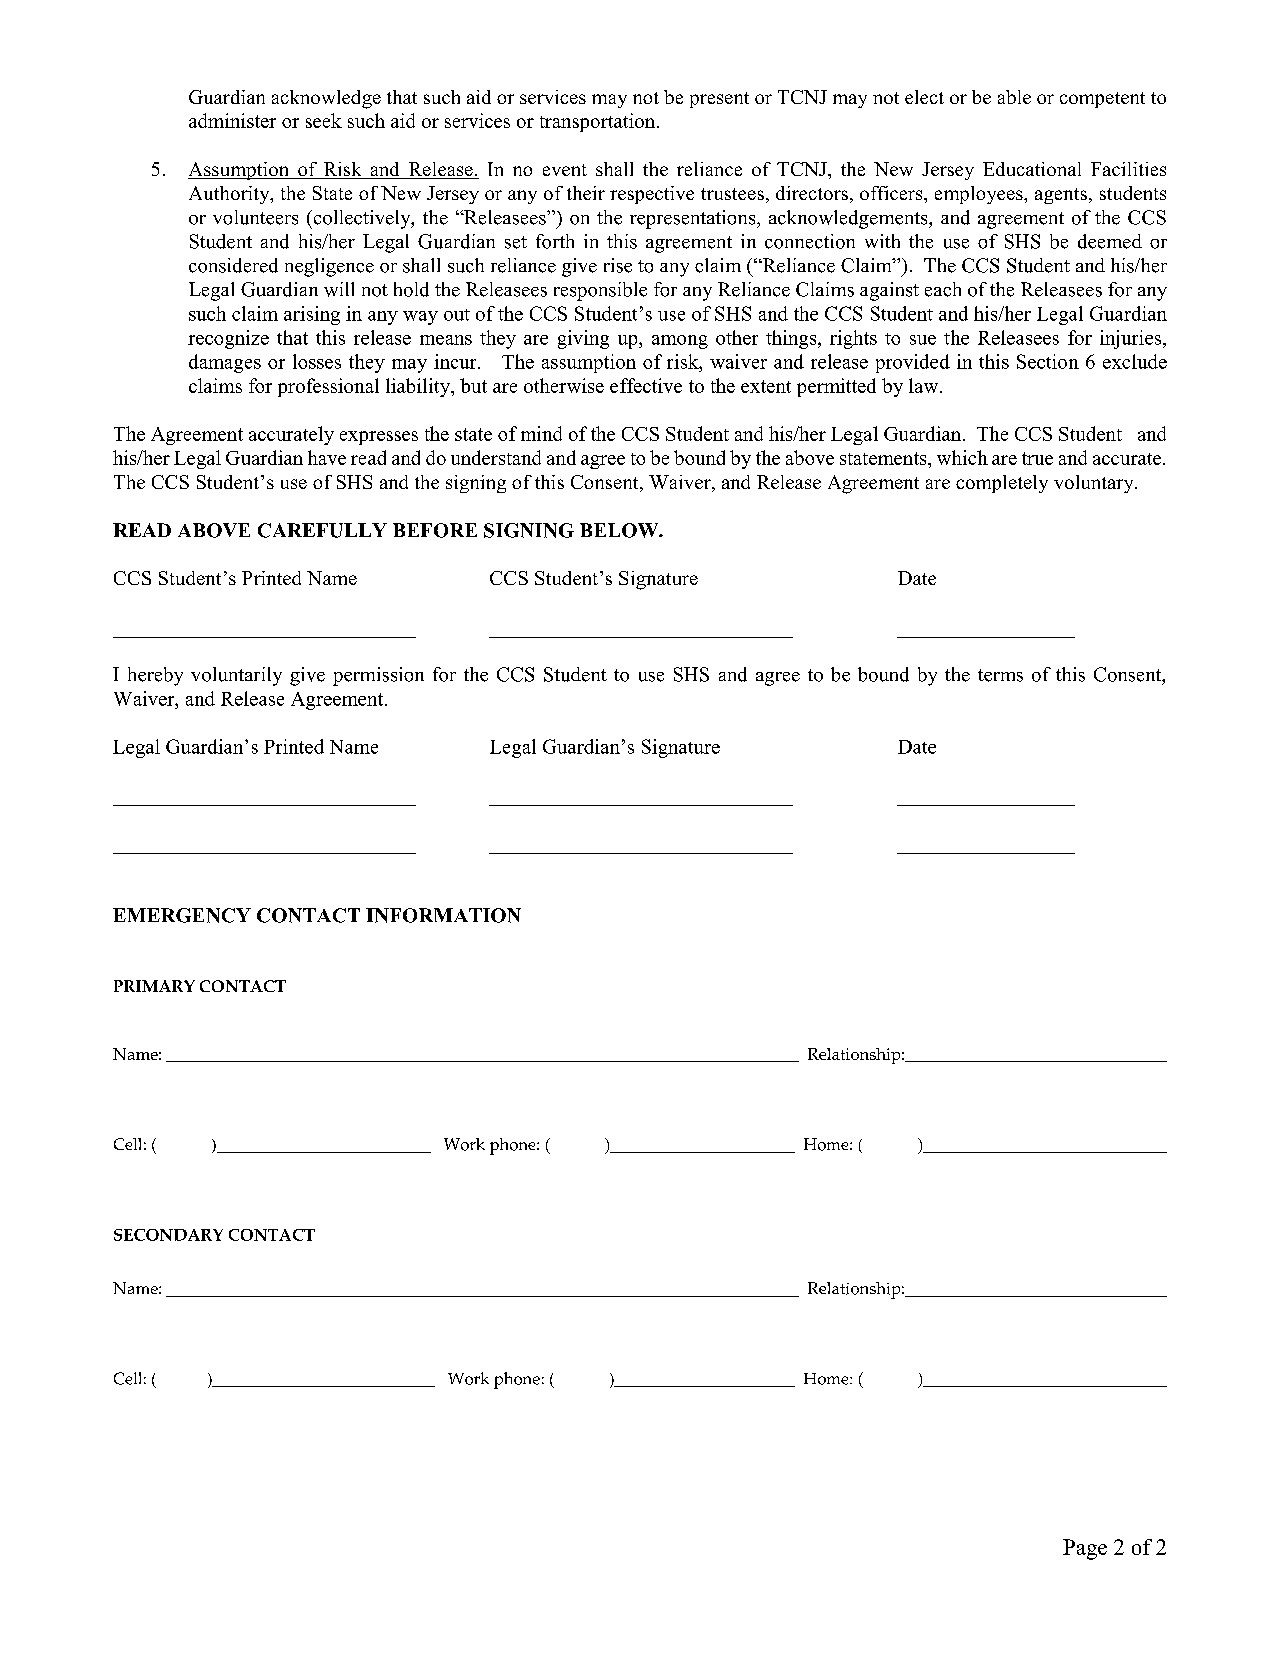 The height and width of the screenshot is (1657, 1280). I want to click on Page, so click(1085, 1549).
